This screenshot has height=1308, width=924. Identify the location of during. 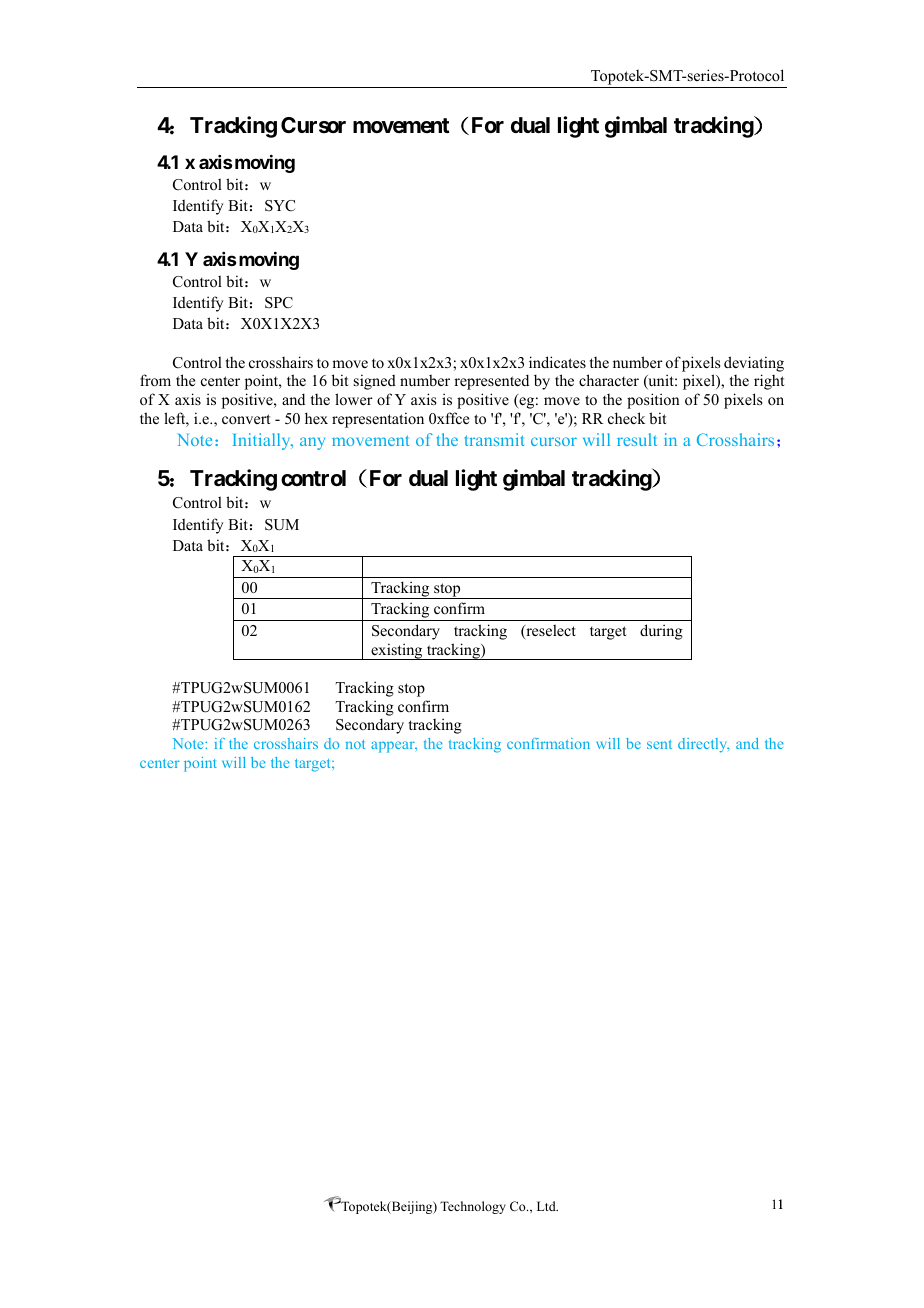
(661, 632).
